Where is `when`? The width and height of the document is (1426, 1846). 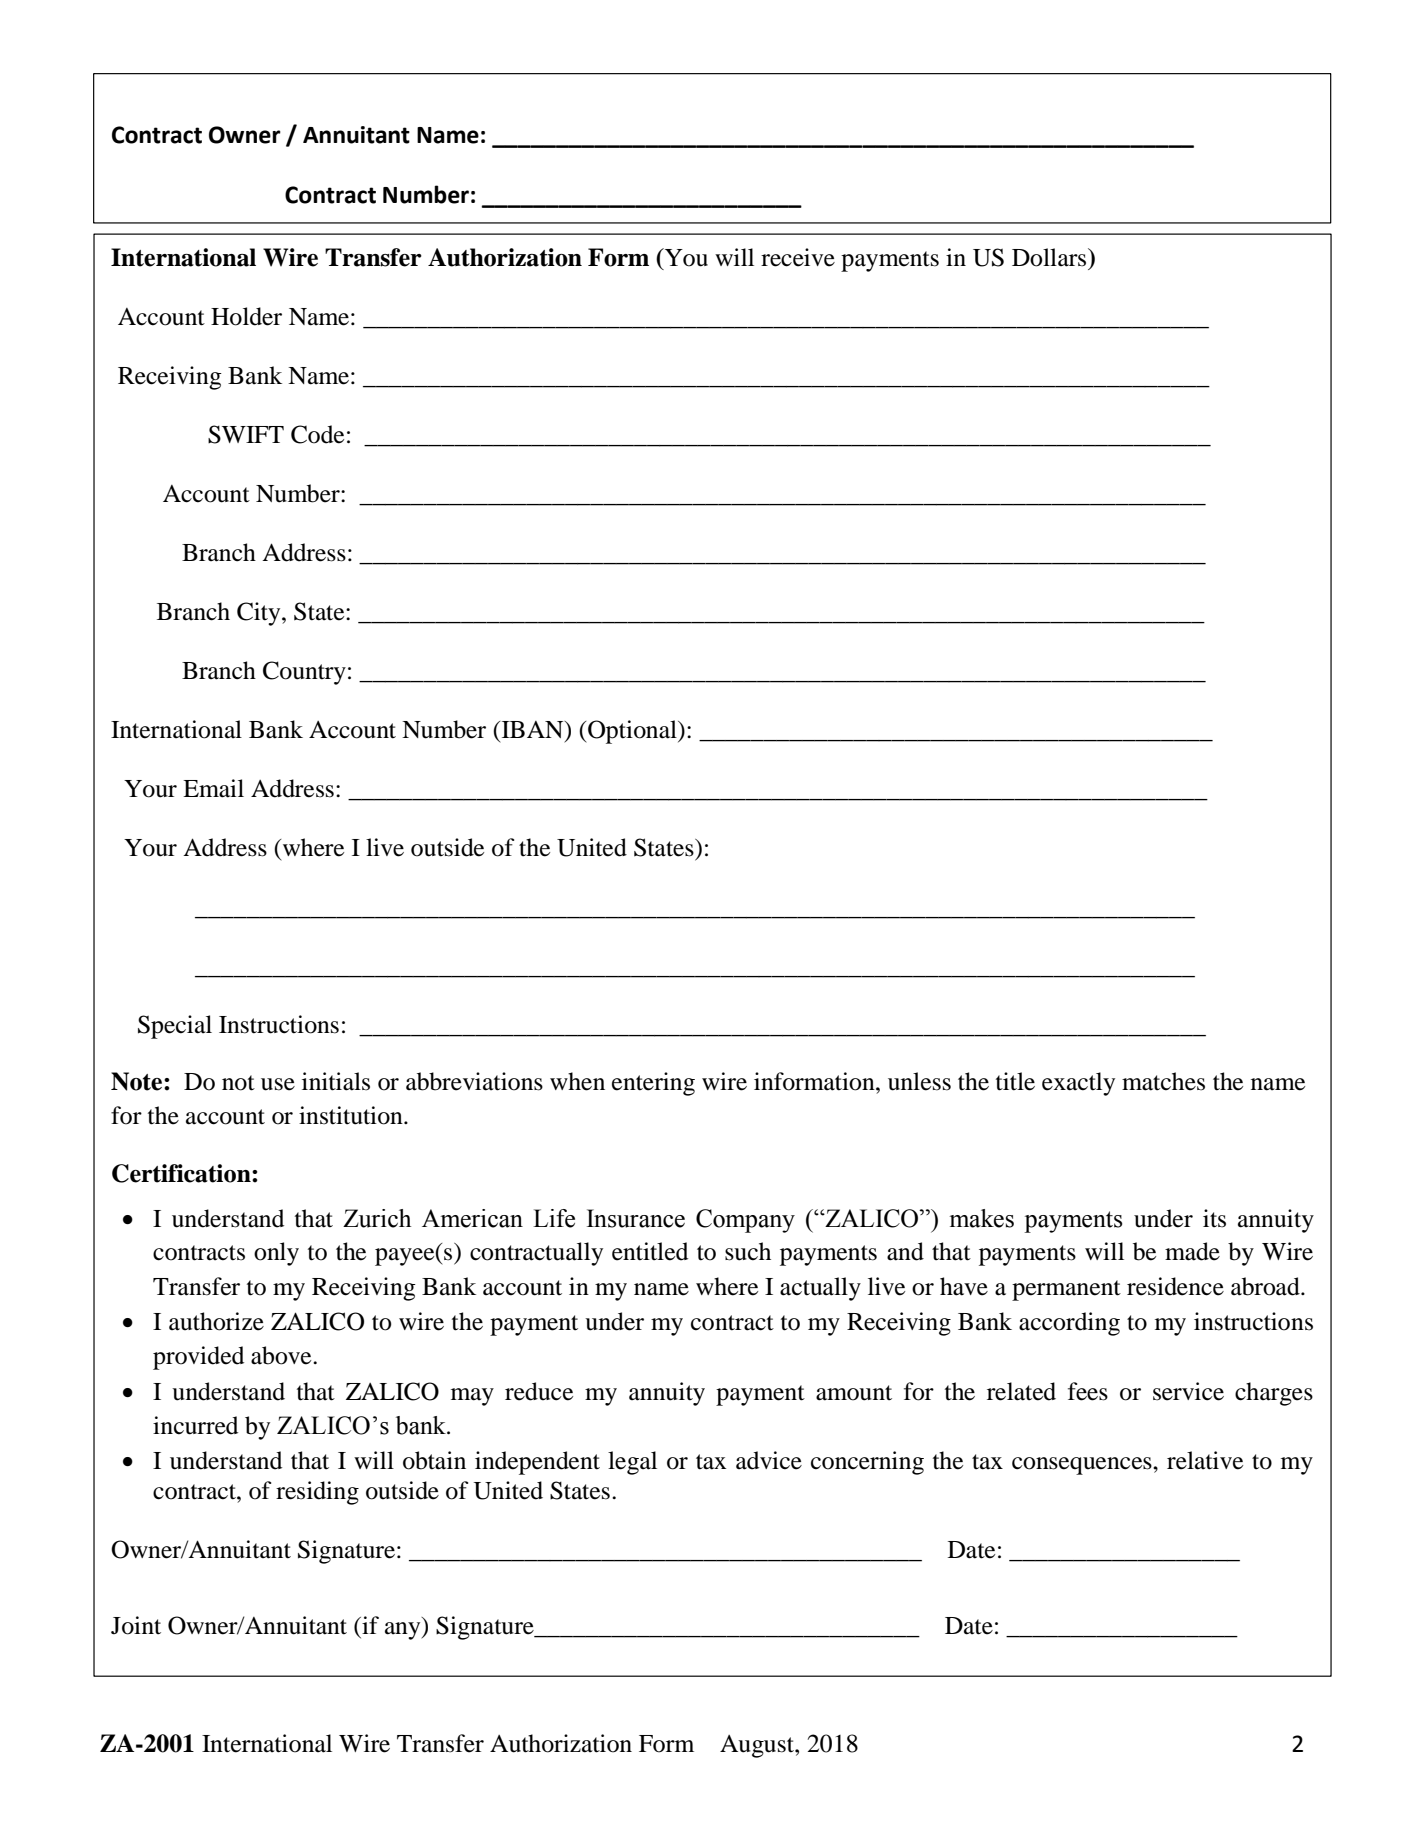
when is located at coordinates (577, 1081).
